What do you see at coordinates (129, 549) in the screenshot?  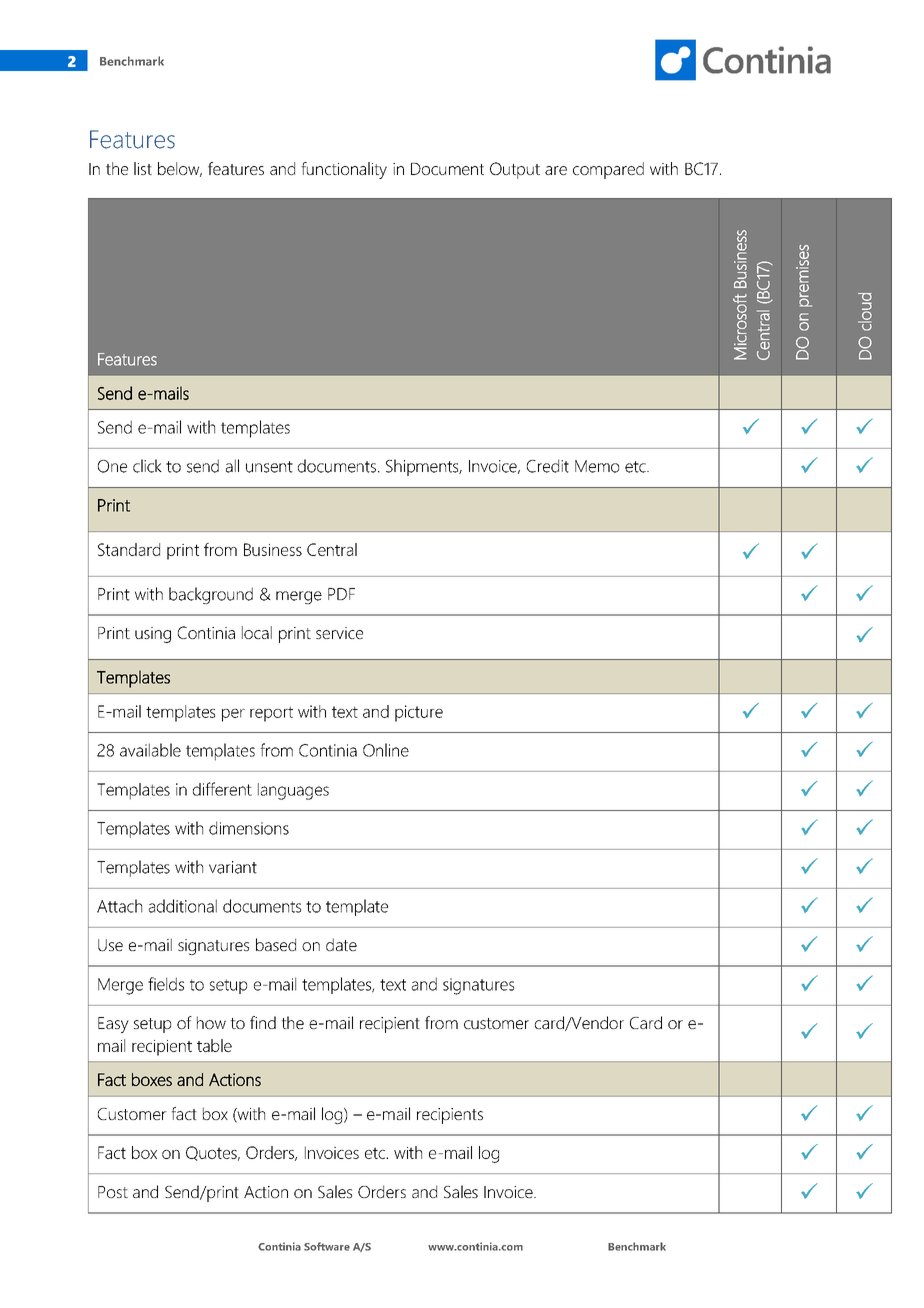 I see `Standard` at bounding box center [129, 549].
